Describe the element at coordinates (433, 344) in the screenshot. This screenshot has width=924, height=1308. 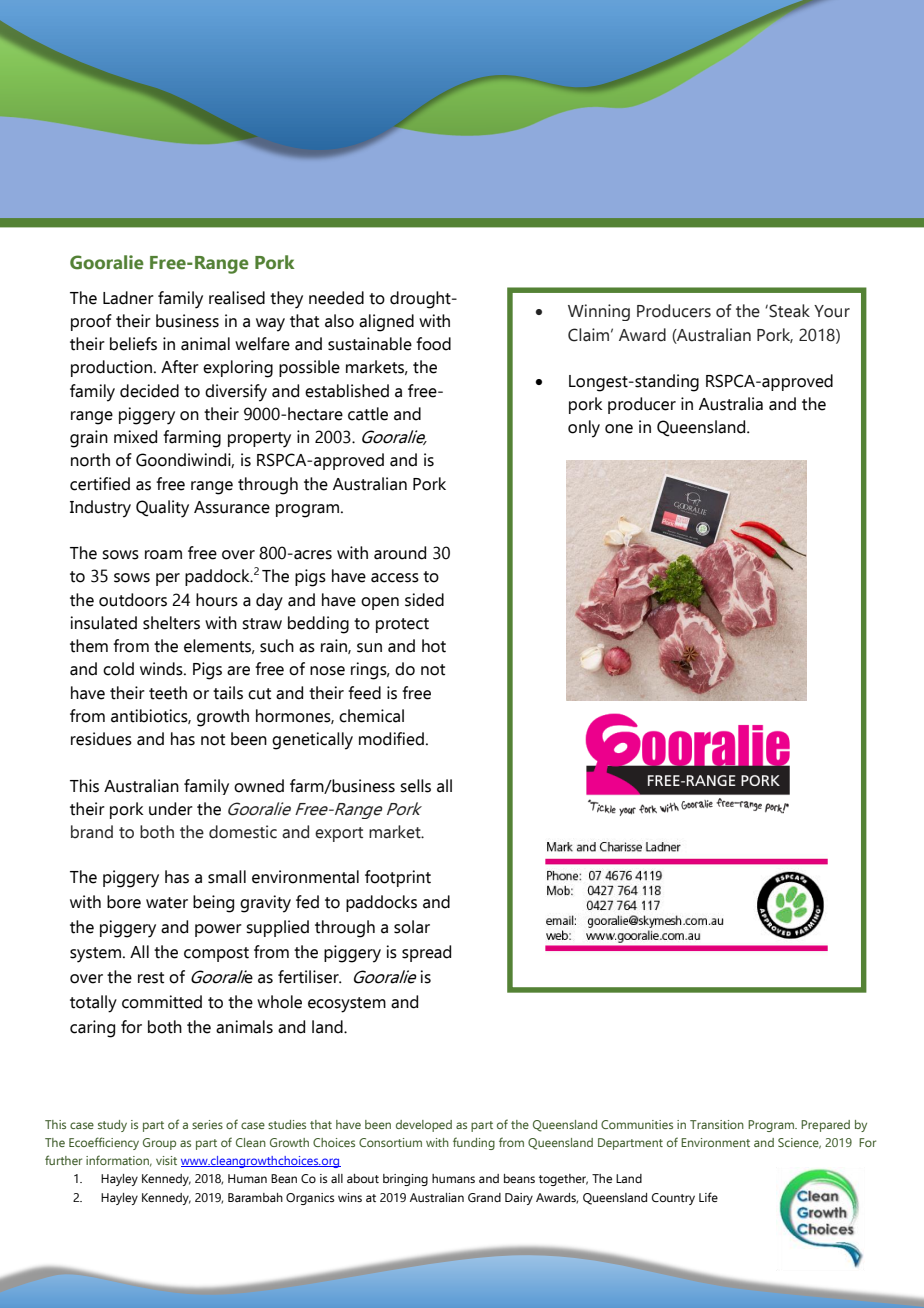
I see `food` at that location.
